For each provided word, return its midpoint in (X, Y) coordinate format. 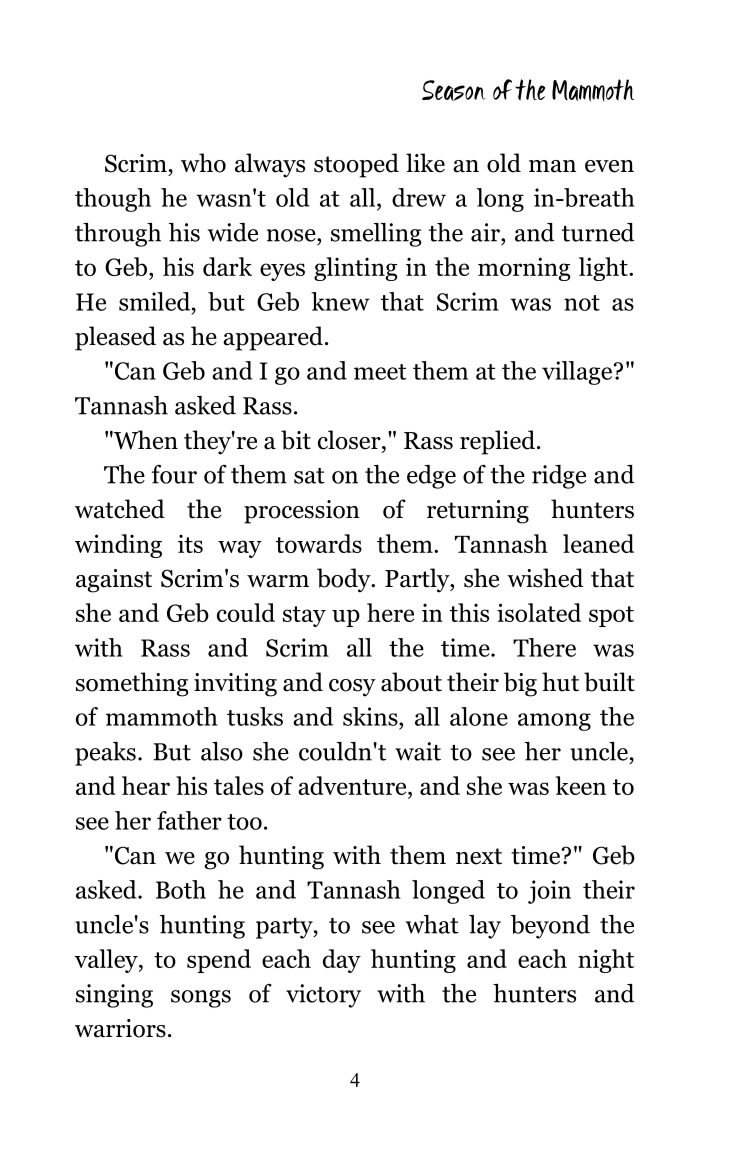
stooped (356, 165)
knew (340, 301)
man (552, 166)
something (132, 684)
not (582, 303)
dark (227, 266)
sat (309, 476)
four (174, 474)
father (189, 820)
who (203, 163)
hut (560, 682)
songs (201, 999)
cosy (352, 688)
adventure (353, 785)
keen (581, 785)
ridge (559, 477)
